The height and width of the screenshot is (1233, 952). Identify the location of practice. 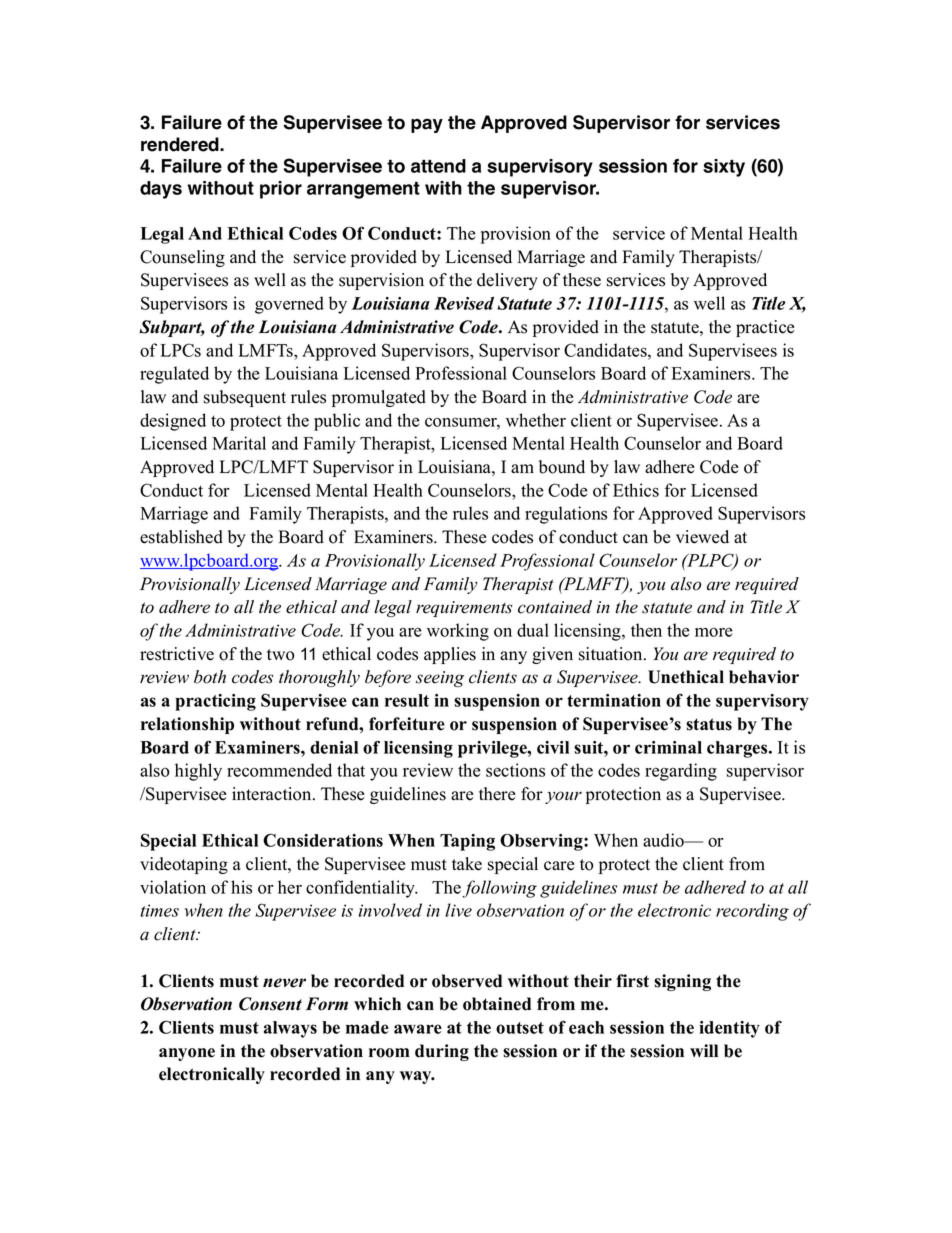
(765, 328).
